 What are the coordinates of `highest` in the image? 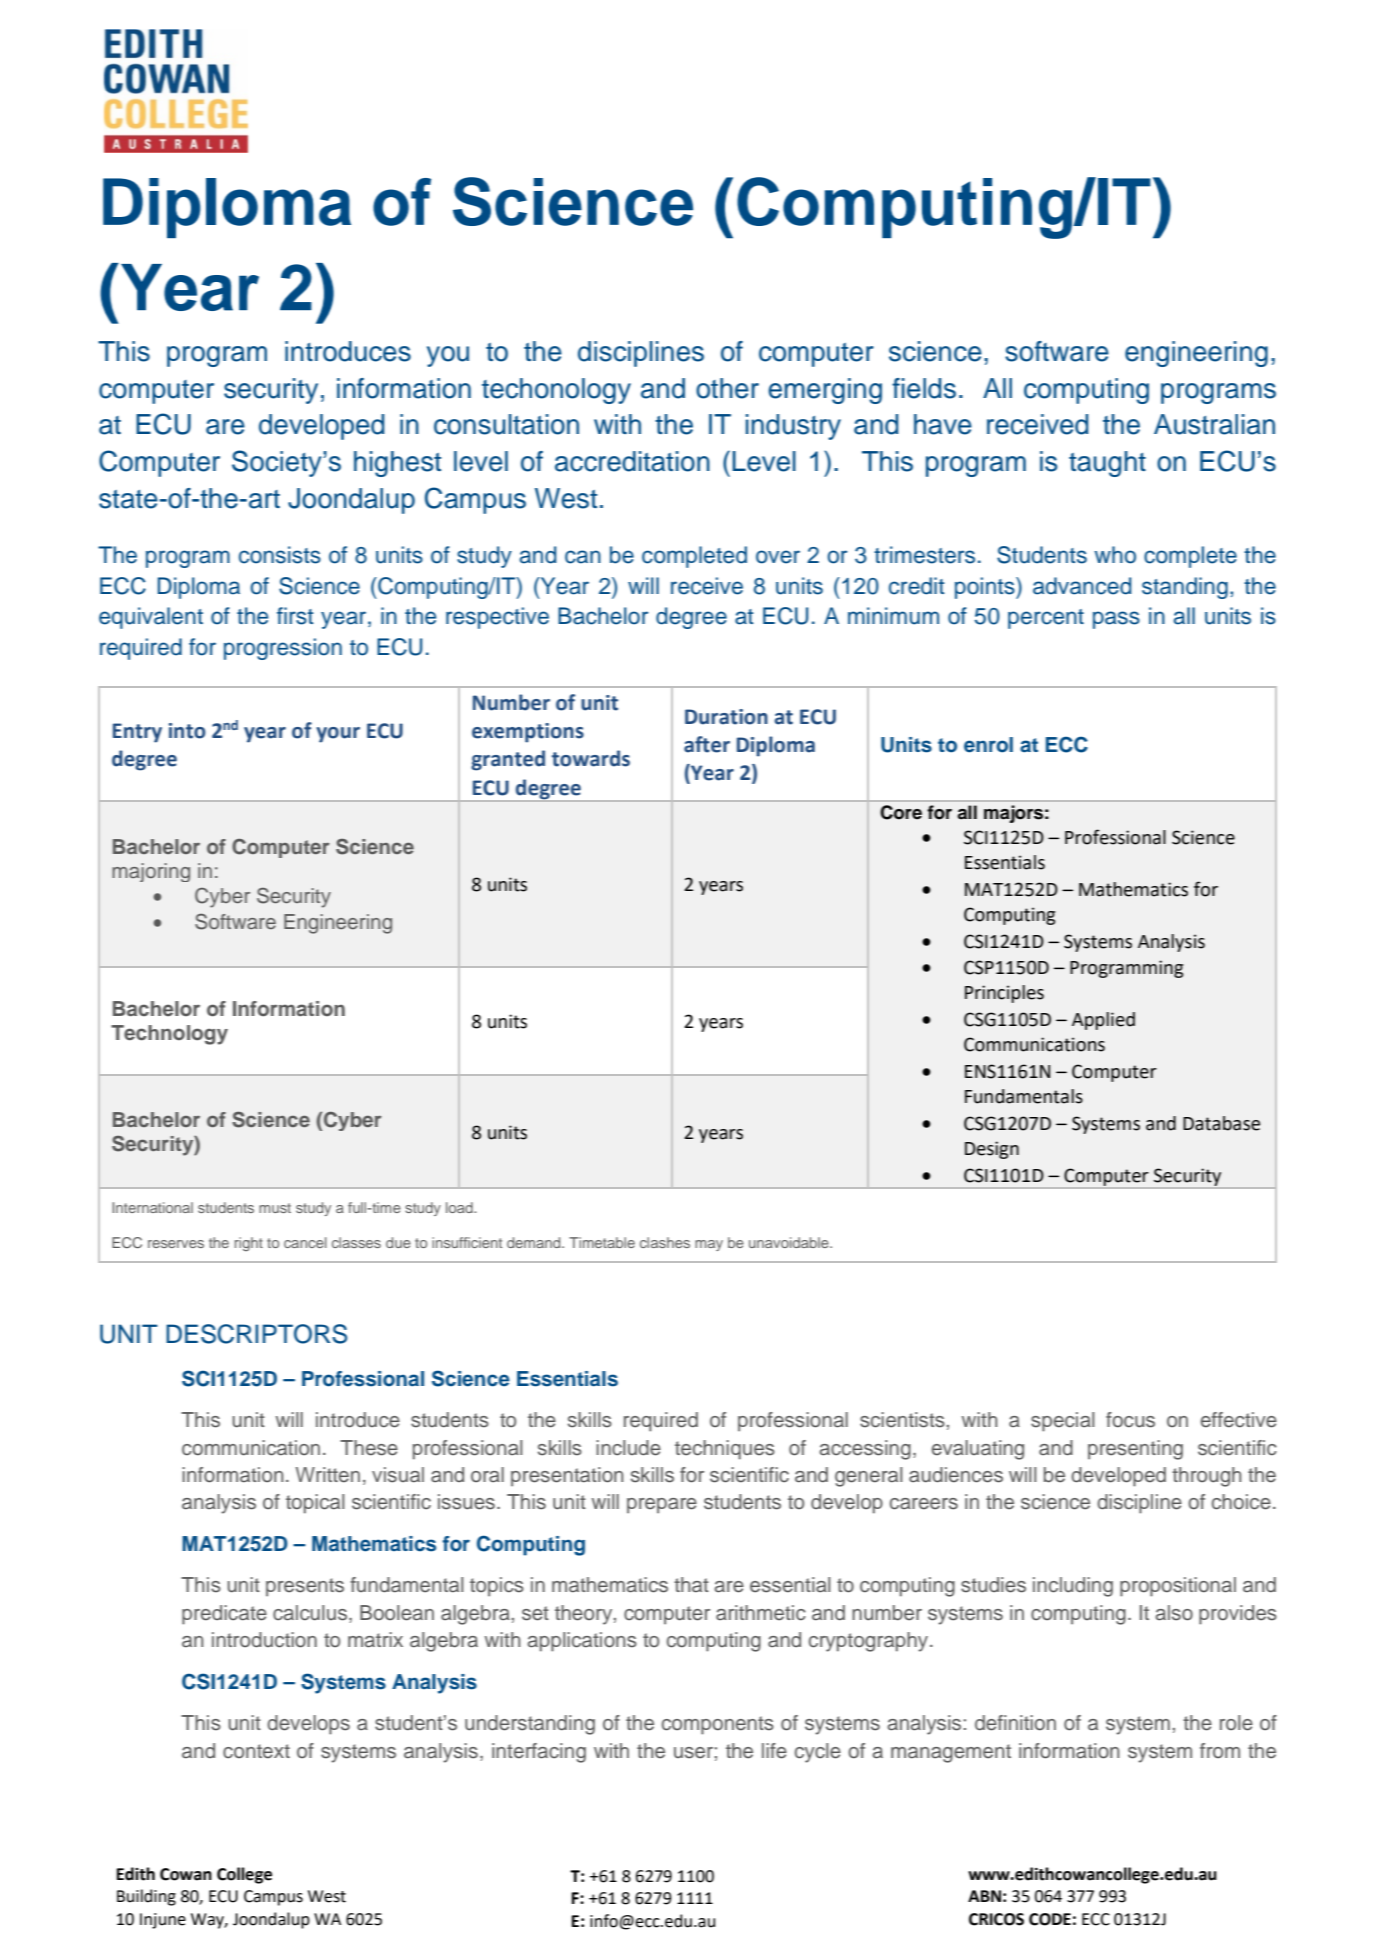 It's located at (397, 464).
